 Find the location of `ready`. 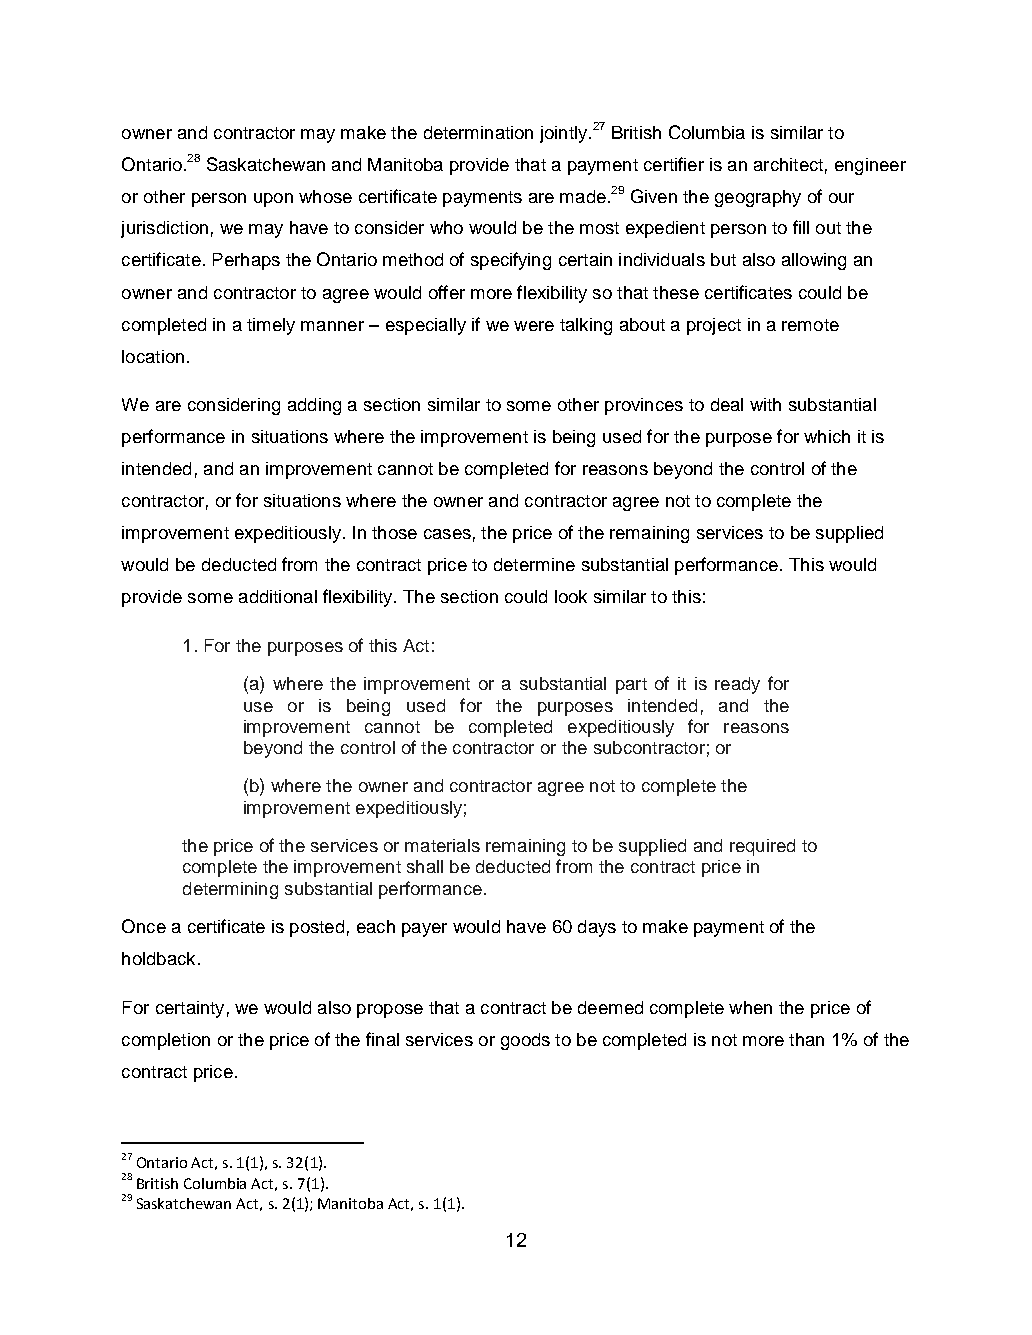

ready is located at coordinates (737, 685).
